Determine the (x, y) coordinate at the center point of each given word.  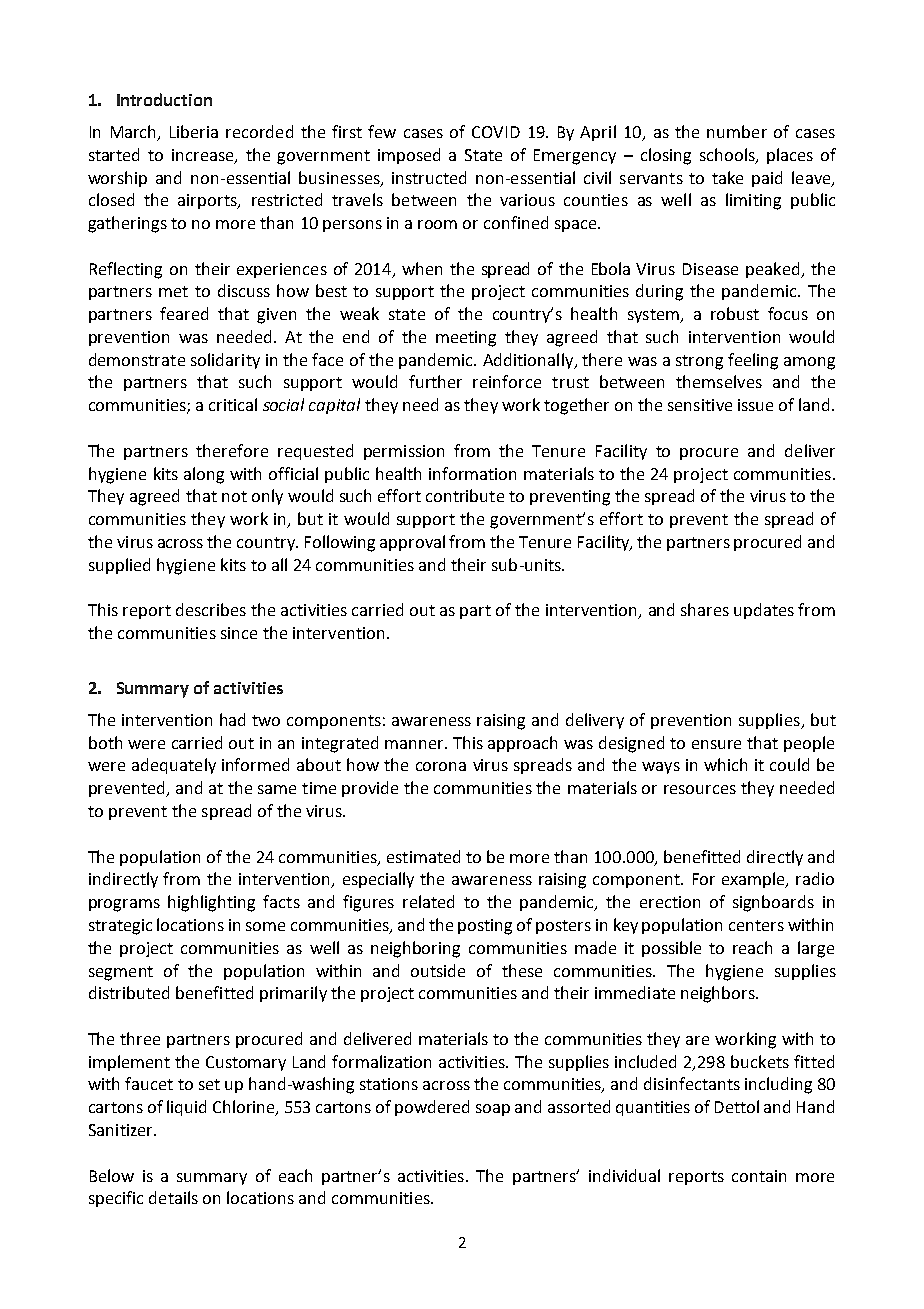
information (472, 473)
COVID (496, 132)
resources (700, 789)
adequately (174, 766)
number (737, 131)
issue (755, 405)
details (173, 1197)
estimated (423, 856)
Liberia (194, 131)
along (204, 475)
